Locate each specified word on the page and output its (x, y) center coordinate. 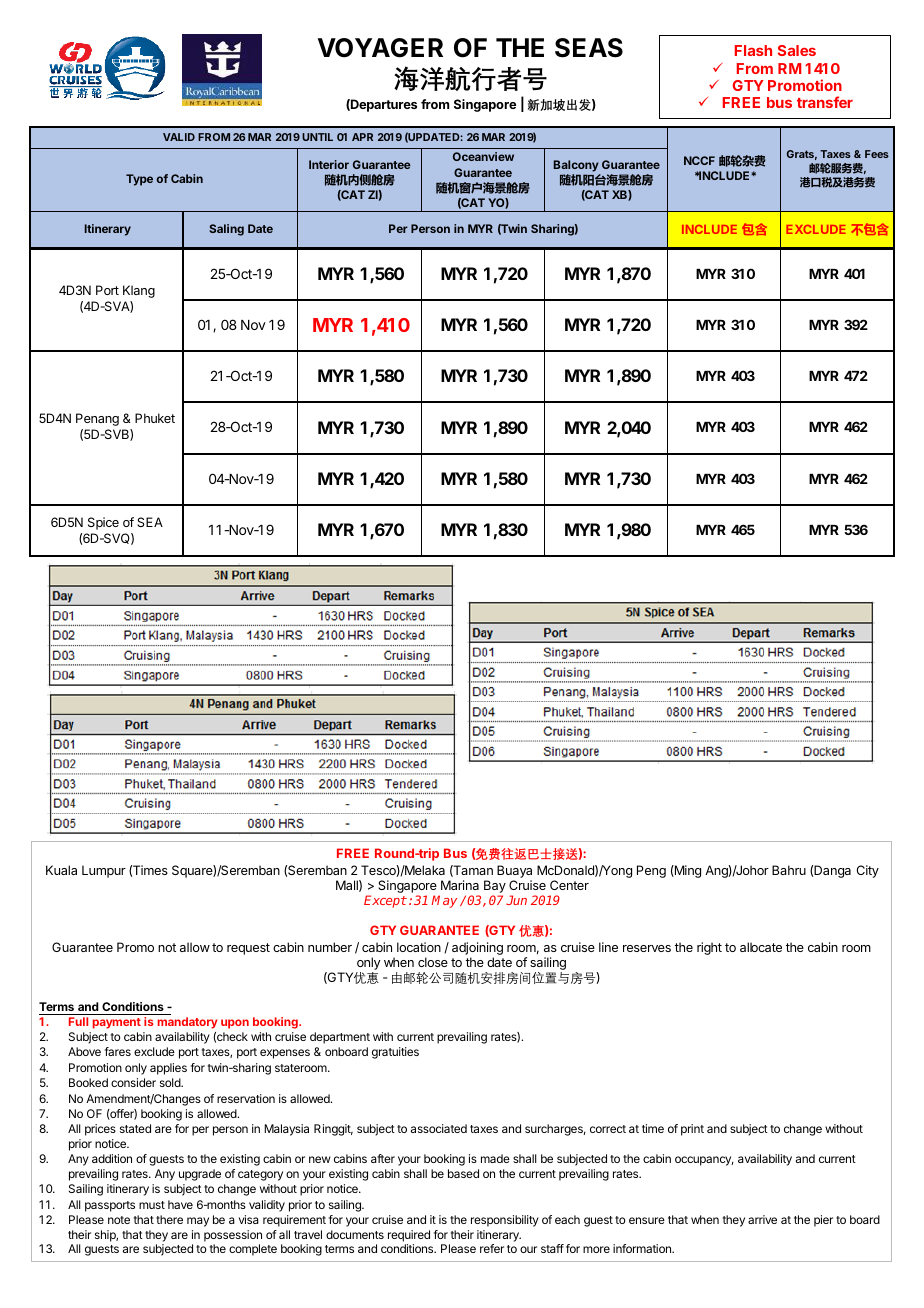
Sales (797, 50)
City (867, 871)
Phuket (155, 418)
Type (139, 180)
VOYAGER (380, 48)
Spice (103, 523)
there (169, 1219)
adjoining (477, 950)
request (248, 949)
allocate (761, 947)
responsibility (505, 1221)
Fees (877, 154)
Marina (460, 885)
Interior (329, 164)
